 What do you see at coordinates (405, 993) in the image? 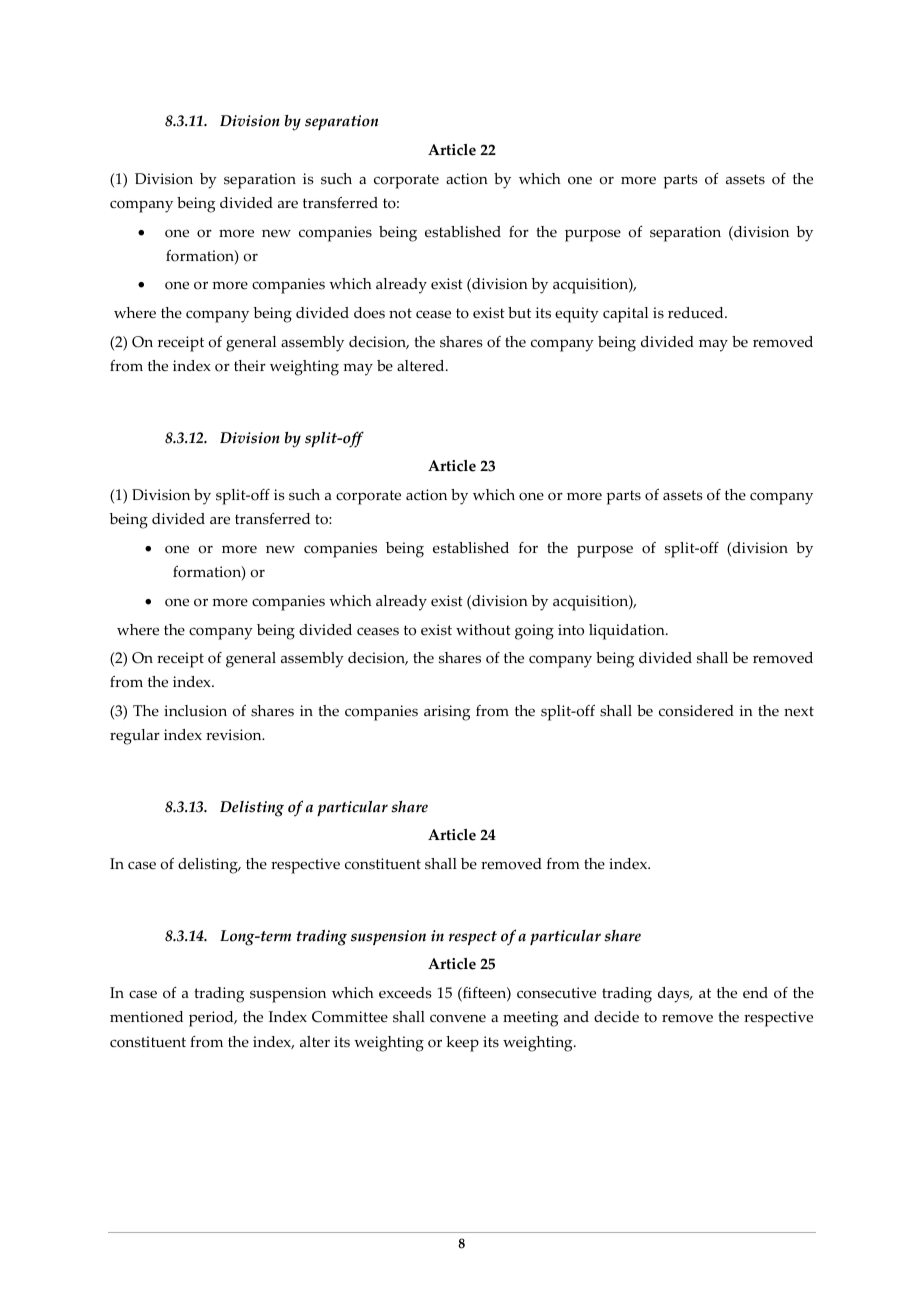
I see `exceeds` at bounding box center [405, 993].
